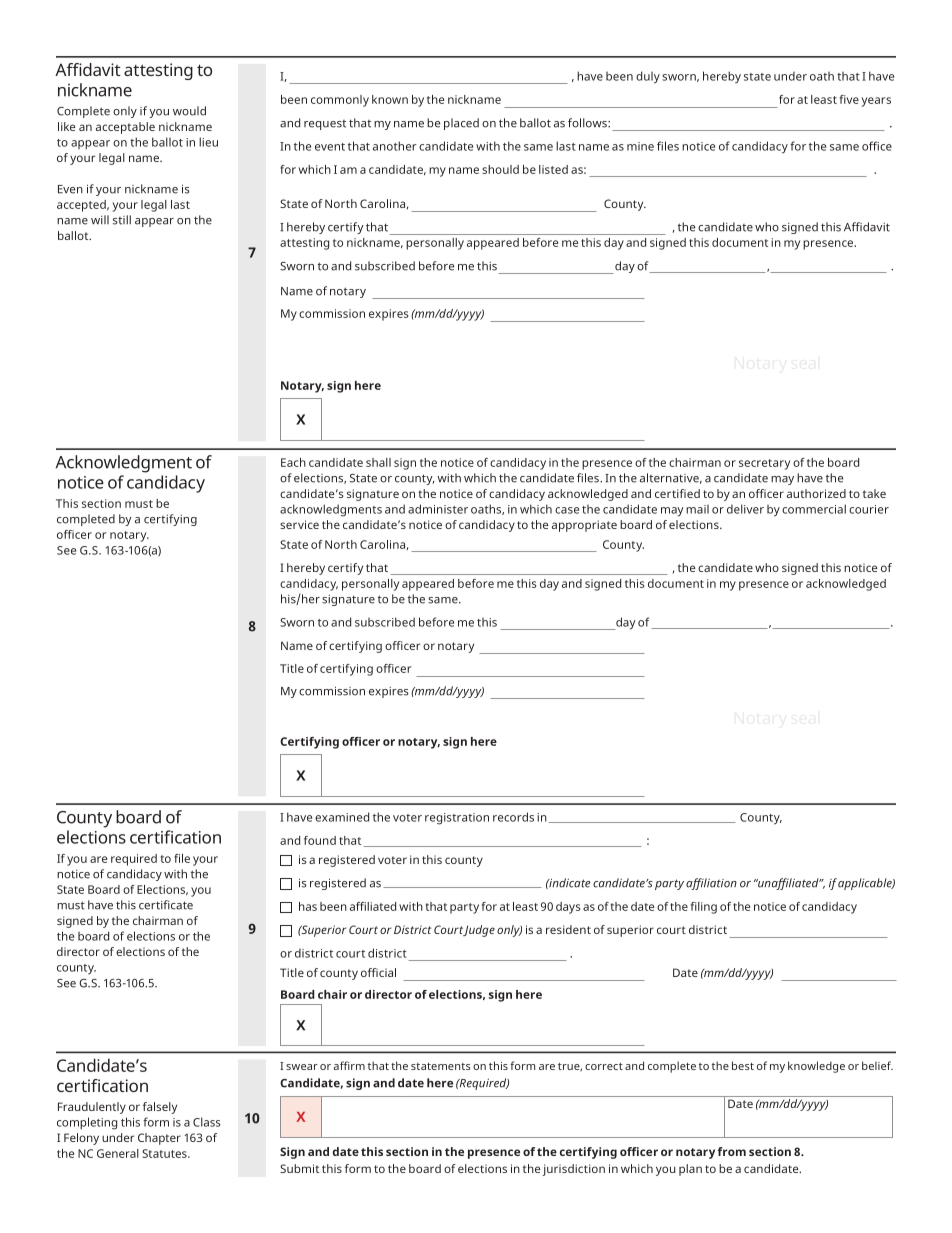 Image resolution: width=952 pixels, height=1233 pixels. I want to click on would, so click(189, 111).
